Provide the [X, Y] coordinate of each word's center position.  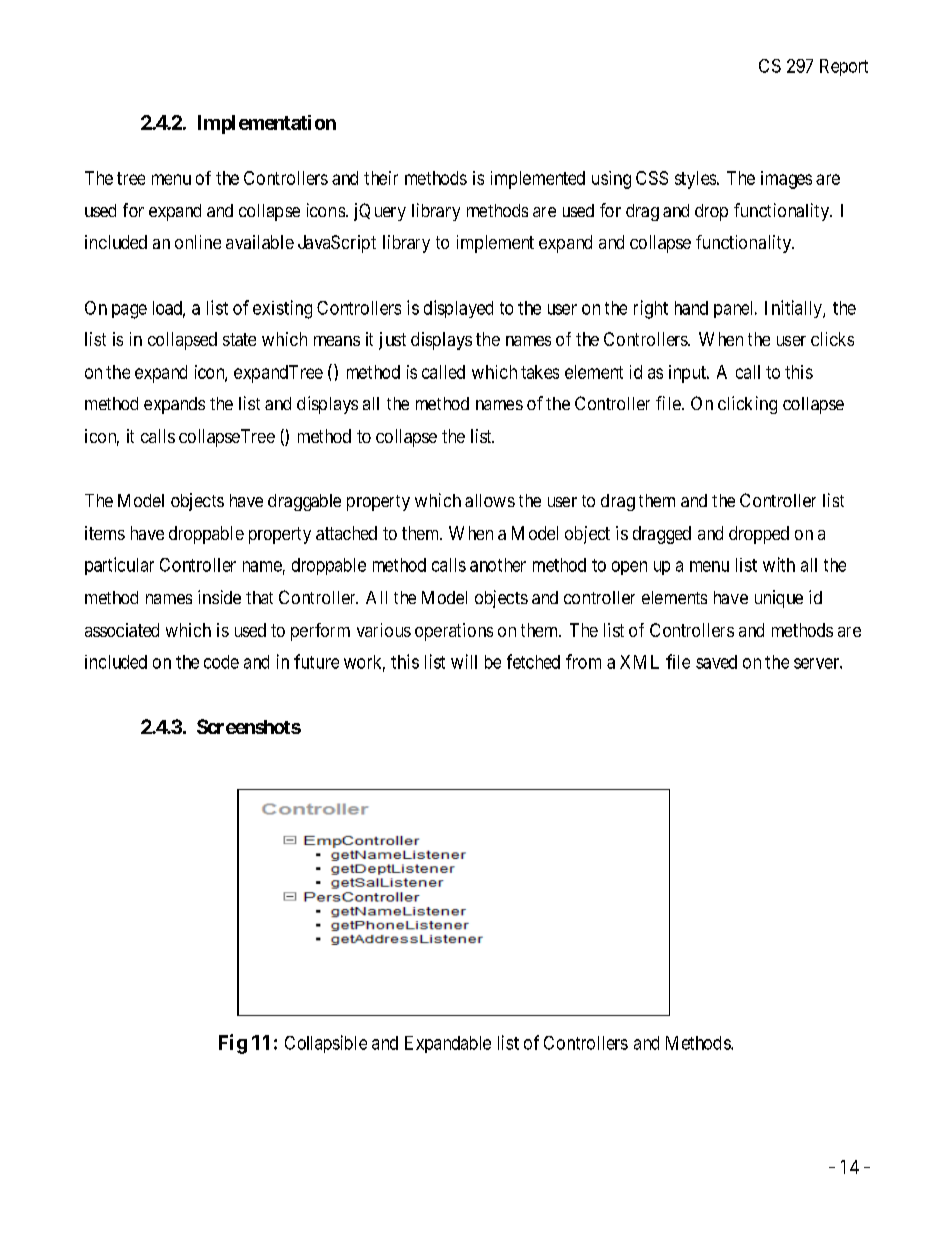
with [779, 564]
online [198, 242]
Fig [233, 1044]
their [381, 178]
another [498, 565]
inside [219, 597]
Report [844, 67]
